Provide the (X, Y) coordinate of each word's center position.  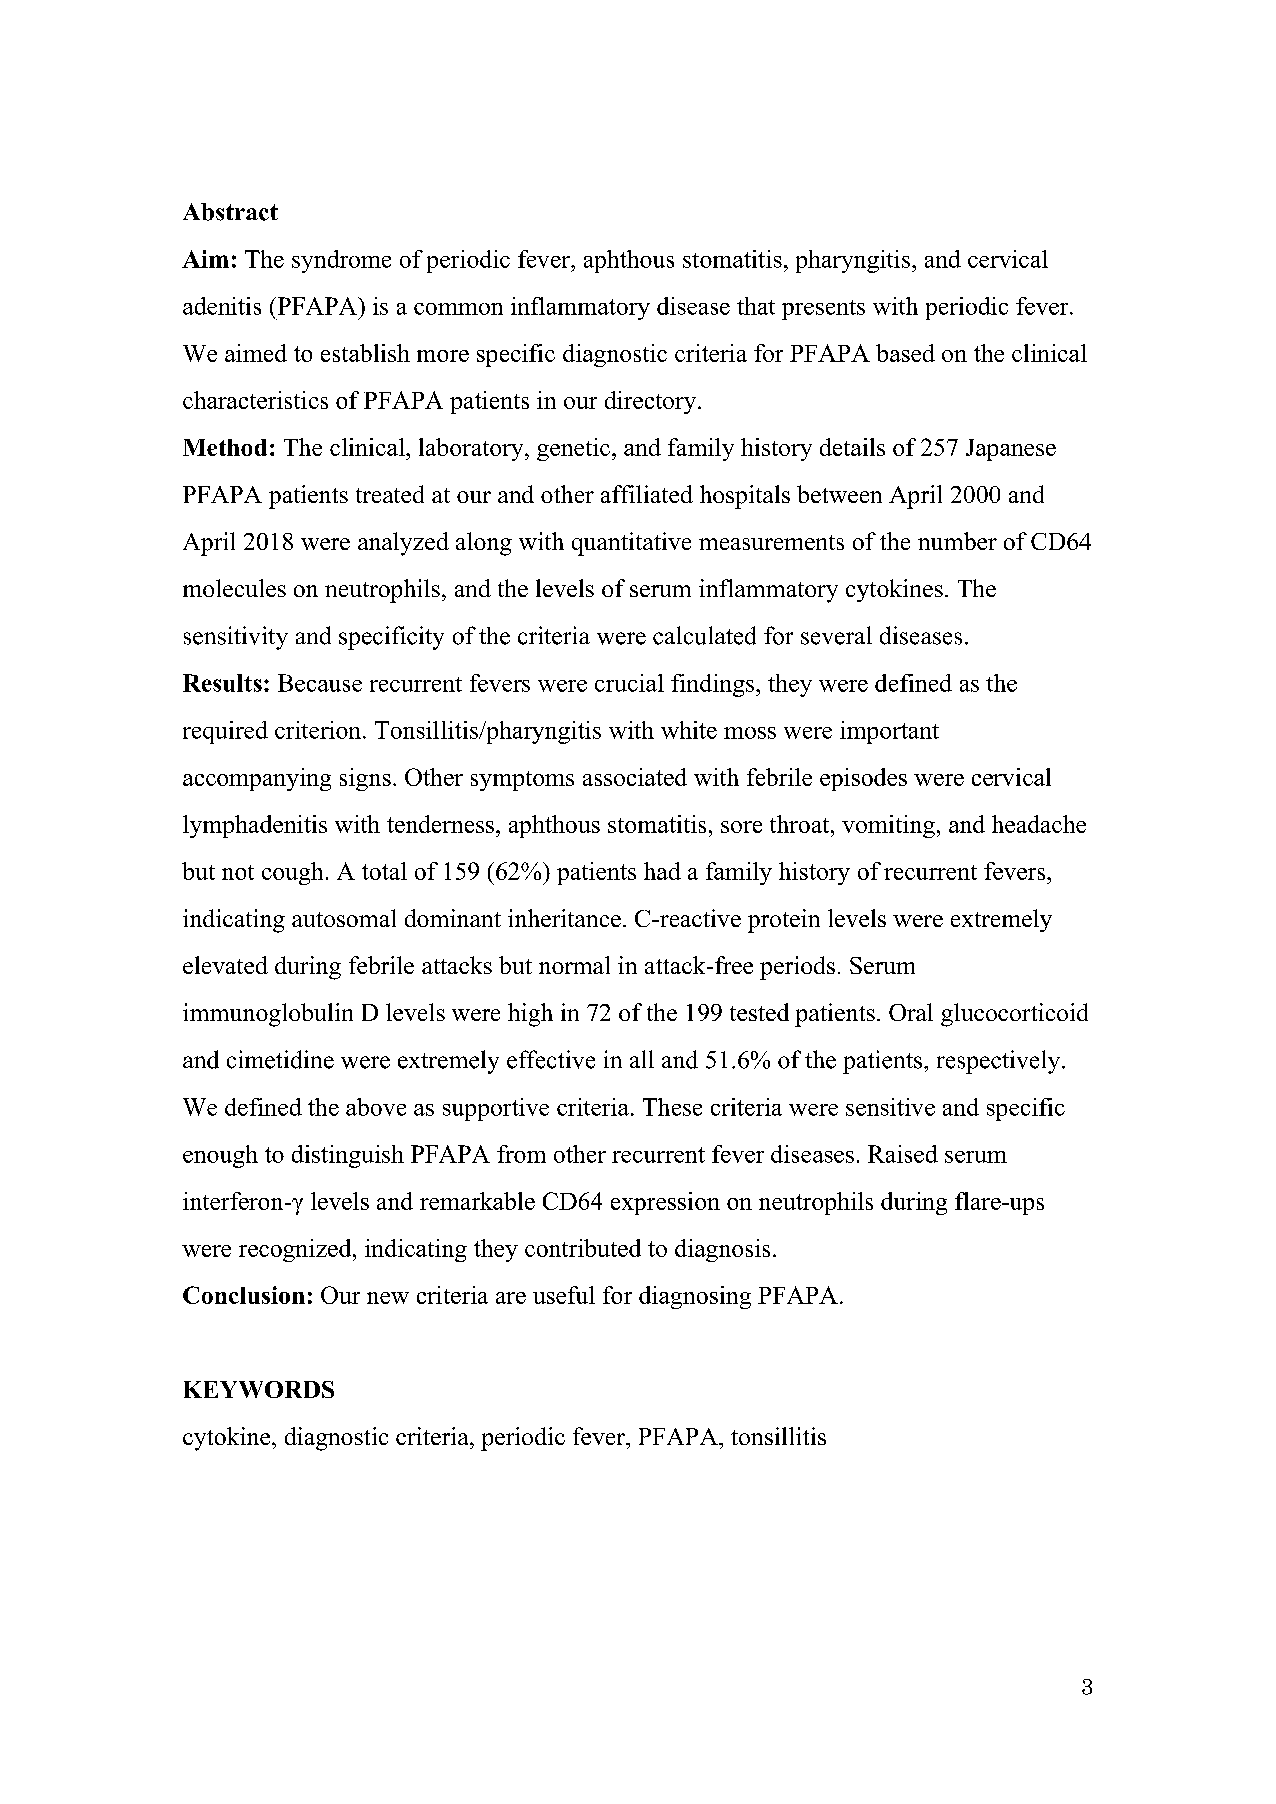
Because (320, 683)
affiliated (647, 494)
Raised (903, 1154)
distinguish (348, 1156)
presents (823, 310)
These (672, 1107)
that (756, 306)
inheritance (564, 918)
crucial (629, 683)
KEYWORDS (259, 1389)
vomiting (888, 826)
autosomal (344, 918)
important (889, 732)
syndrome (341, 261)
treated (390, 494)
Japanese (1011, 450)
